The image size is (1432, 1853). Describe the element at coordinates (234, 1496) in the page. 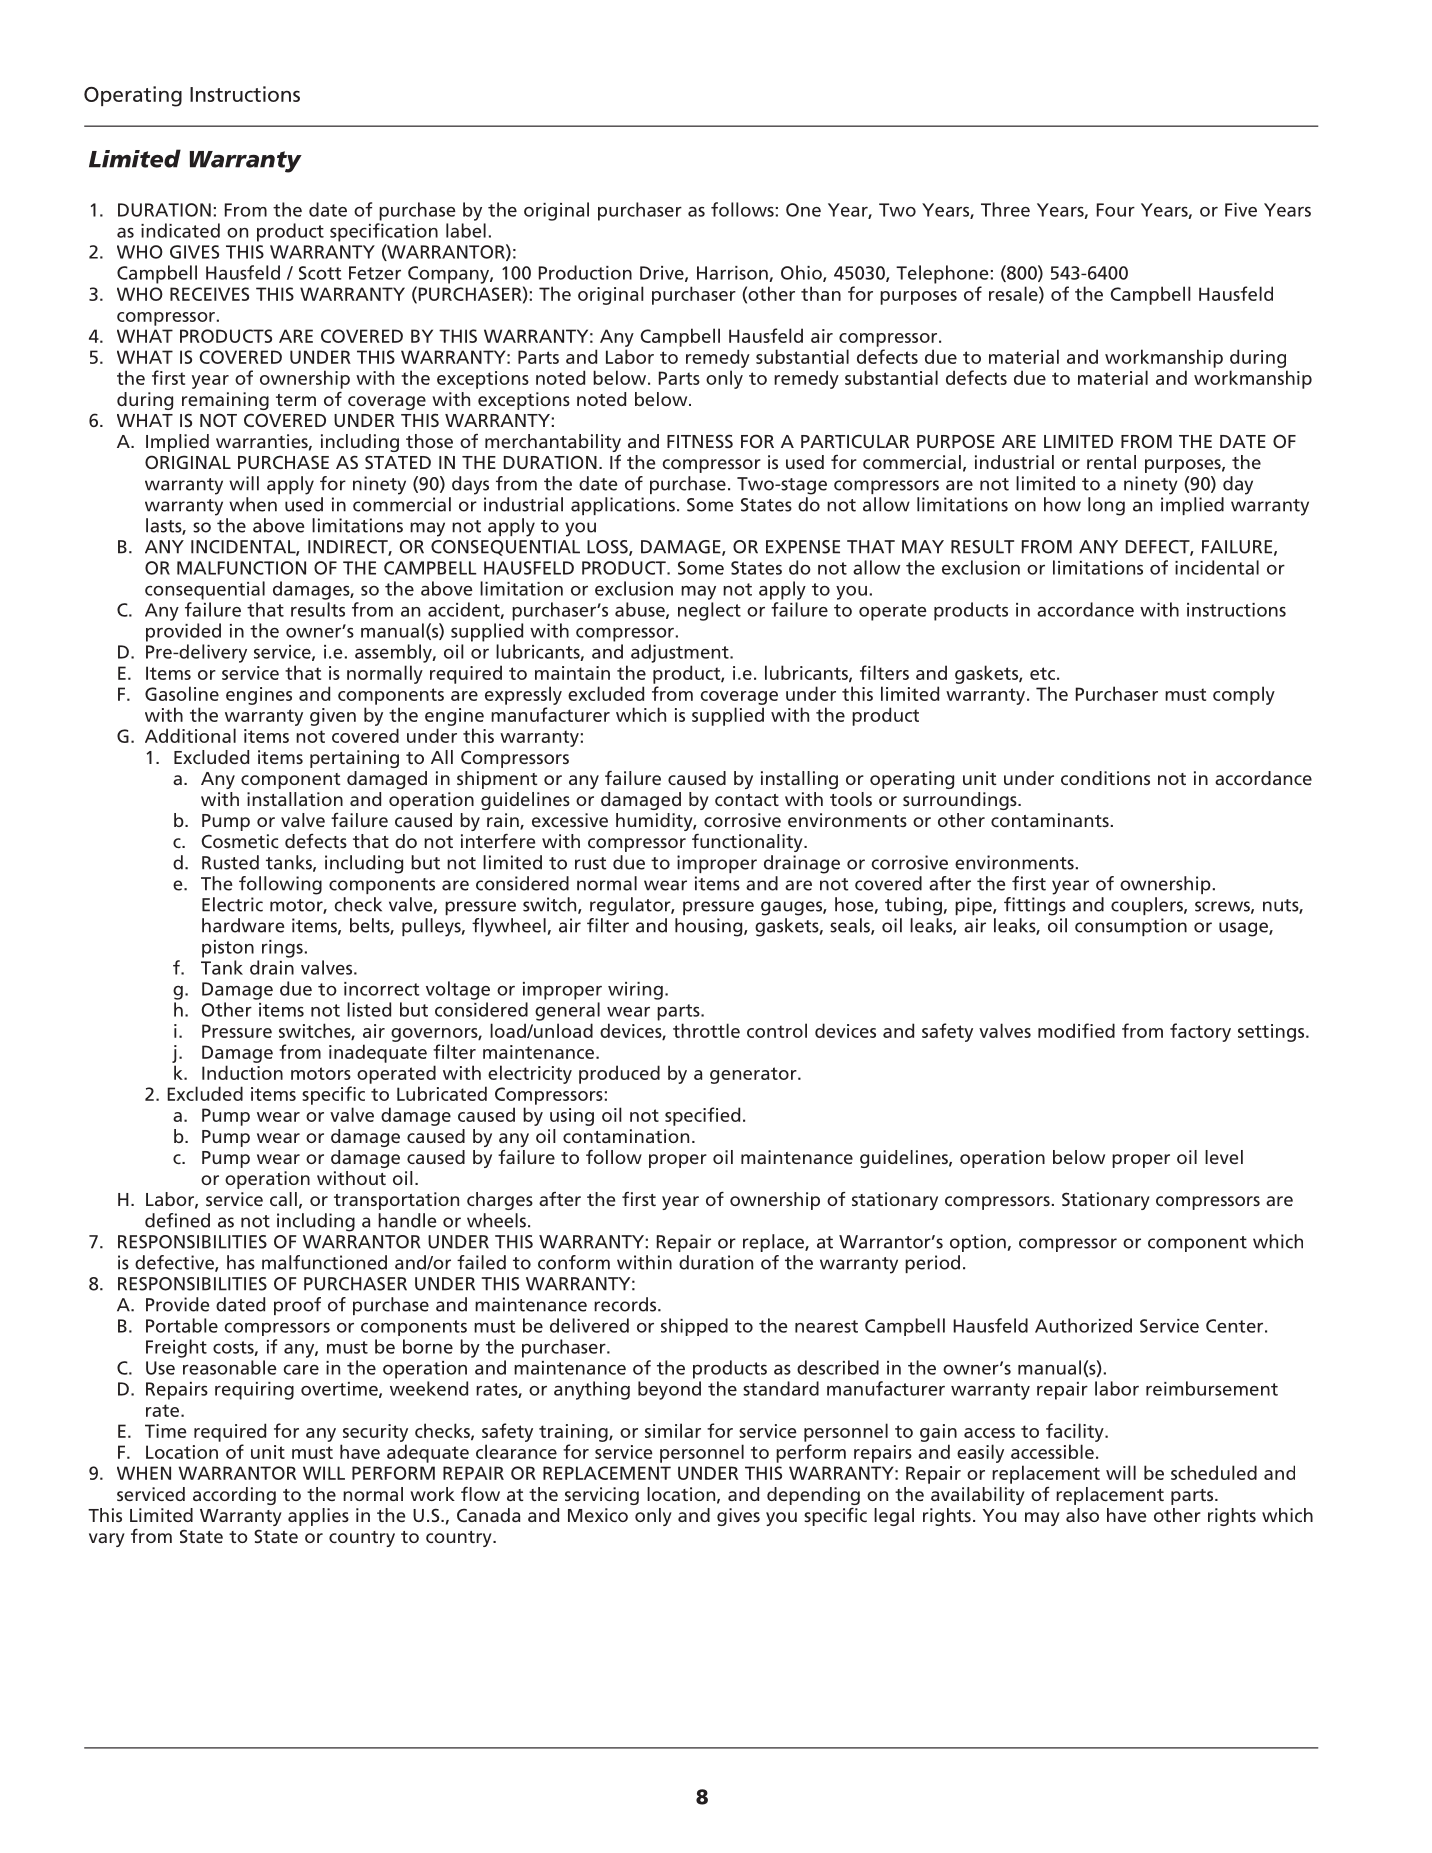

I see `according` at that location.
